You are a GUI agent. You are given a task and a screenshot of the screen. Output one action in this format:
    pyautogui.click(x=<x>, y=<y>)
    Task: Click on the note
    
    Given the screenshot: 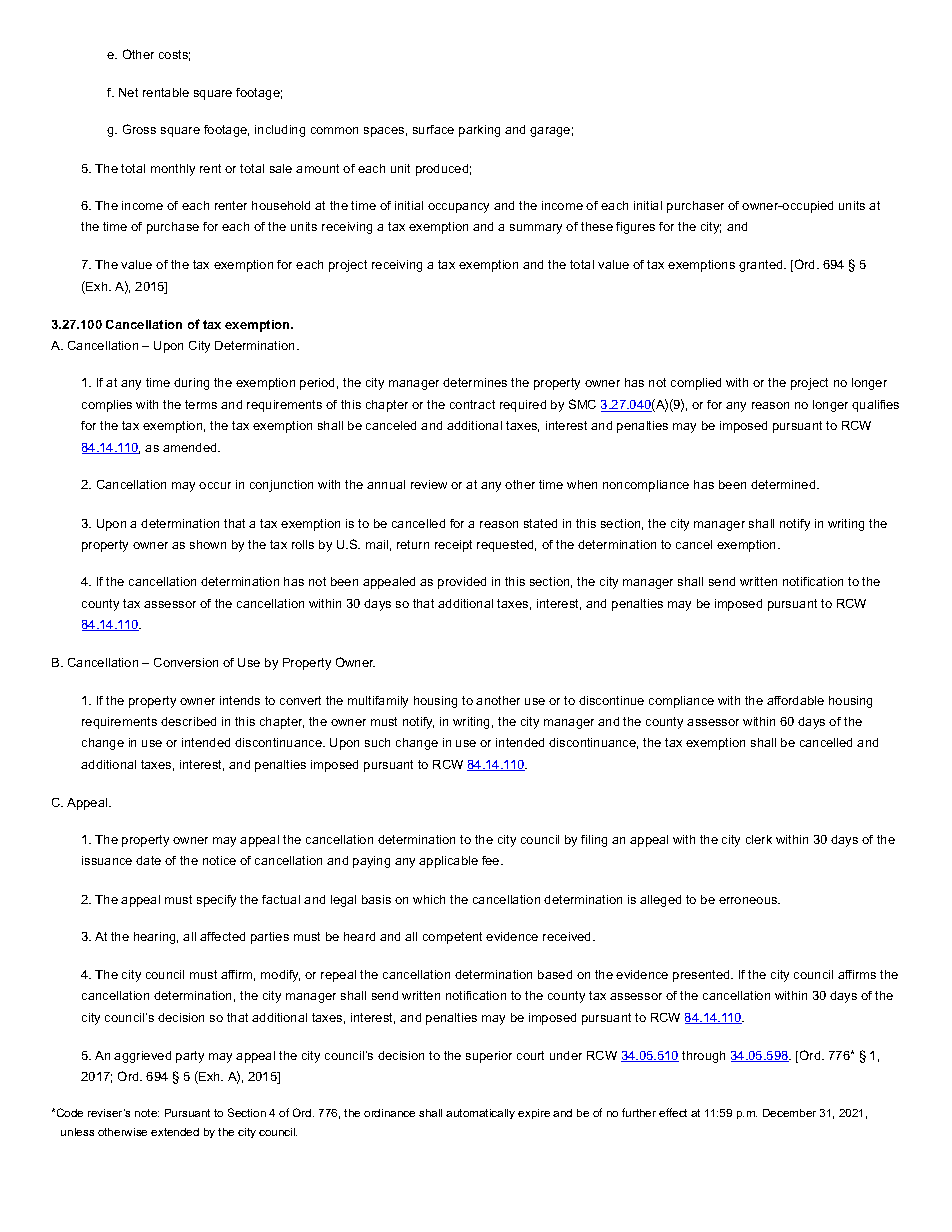 What is the action you would take?
    pyautogui.click(x=147, y=1113)
